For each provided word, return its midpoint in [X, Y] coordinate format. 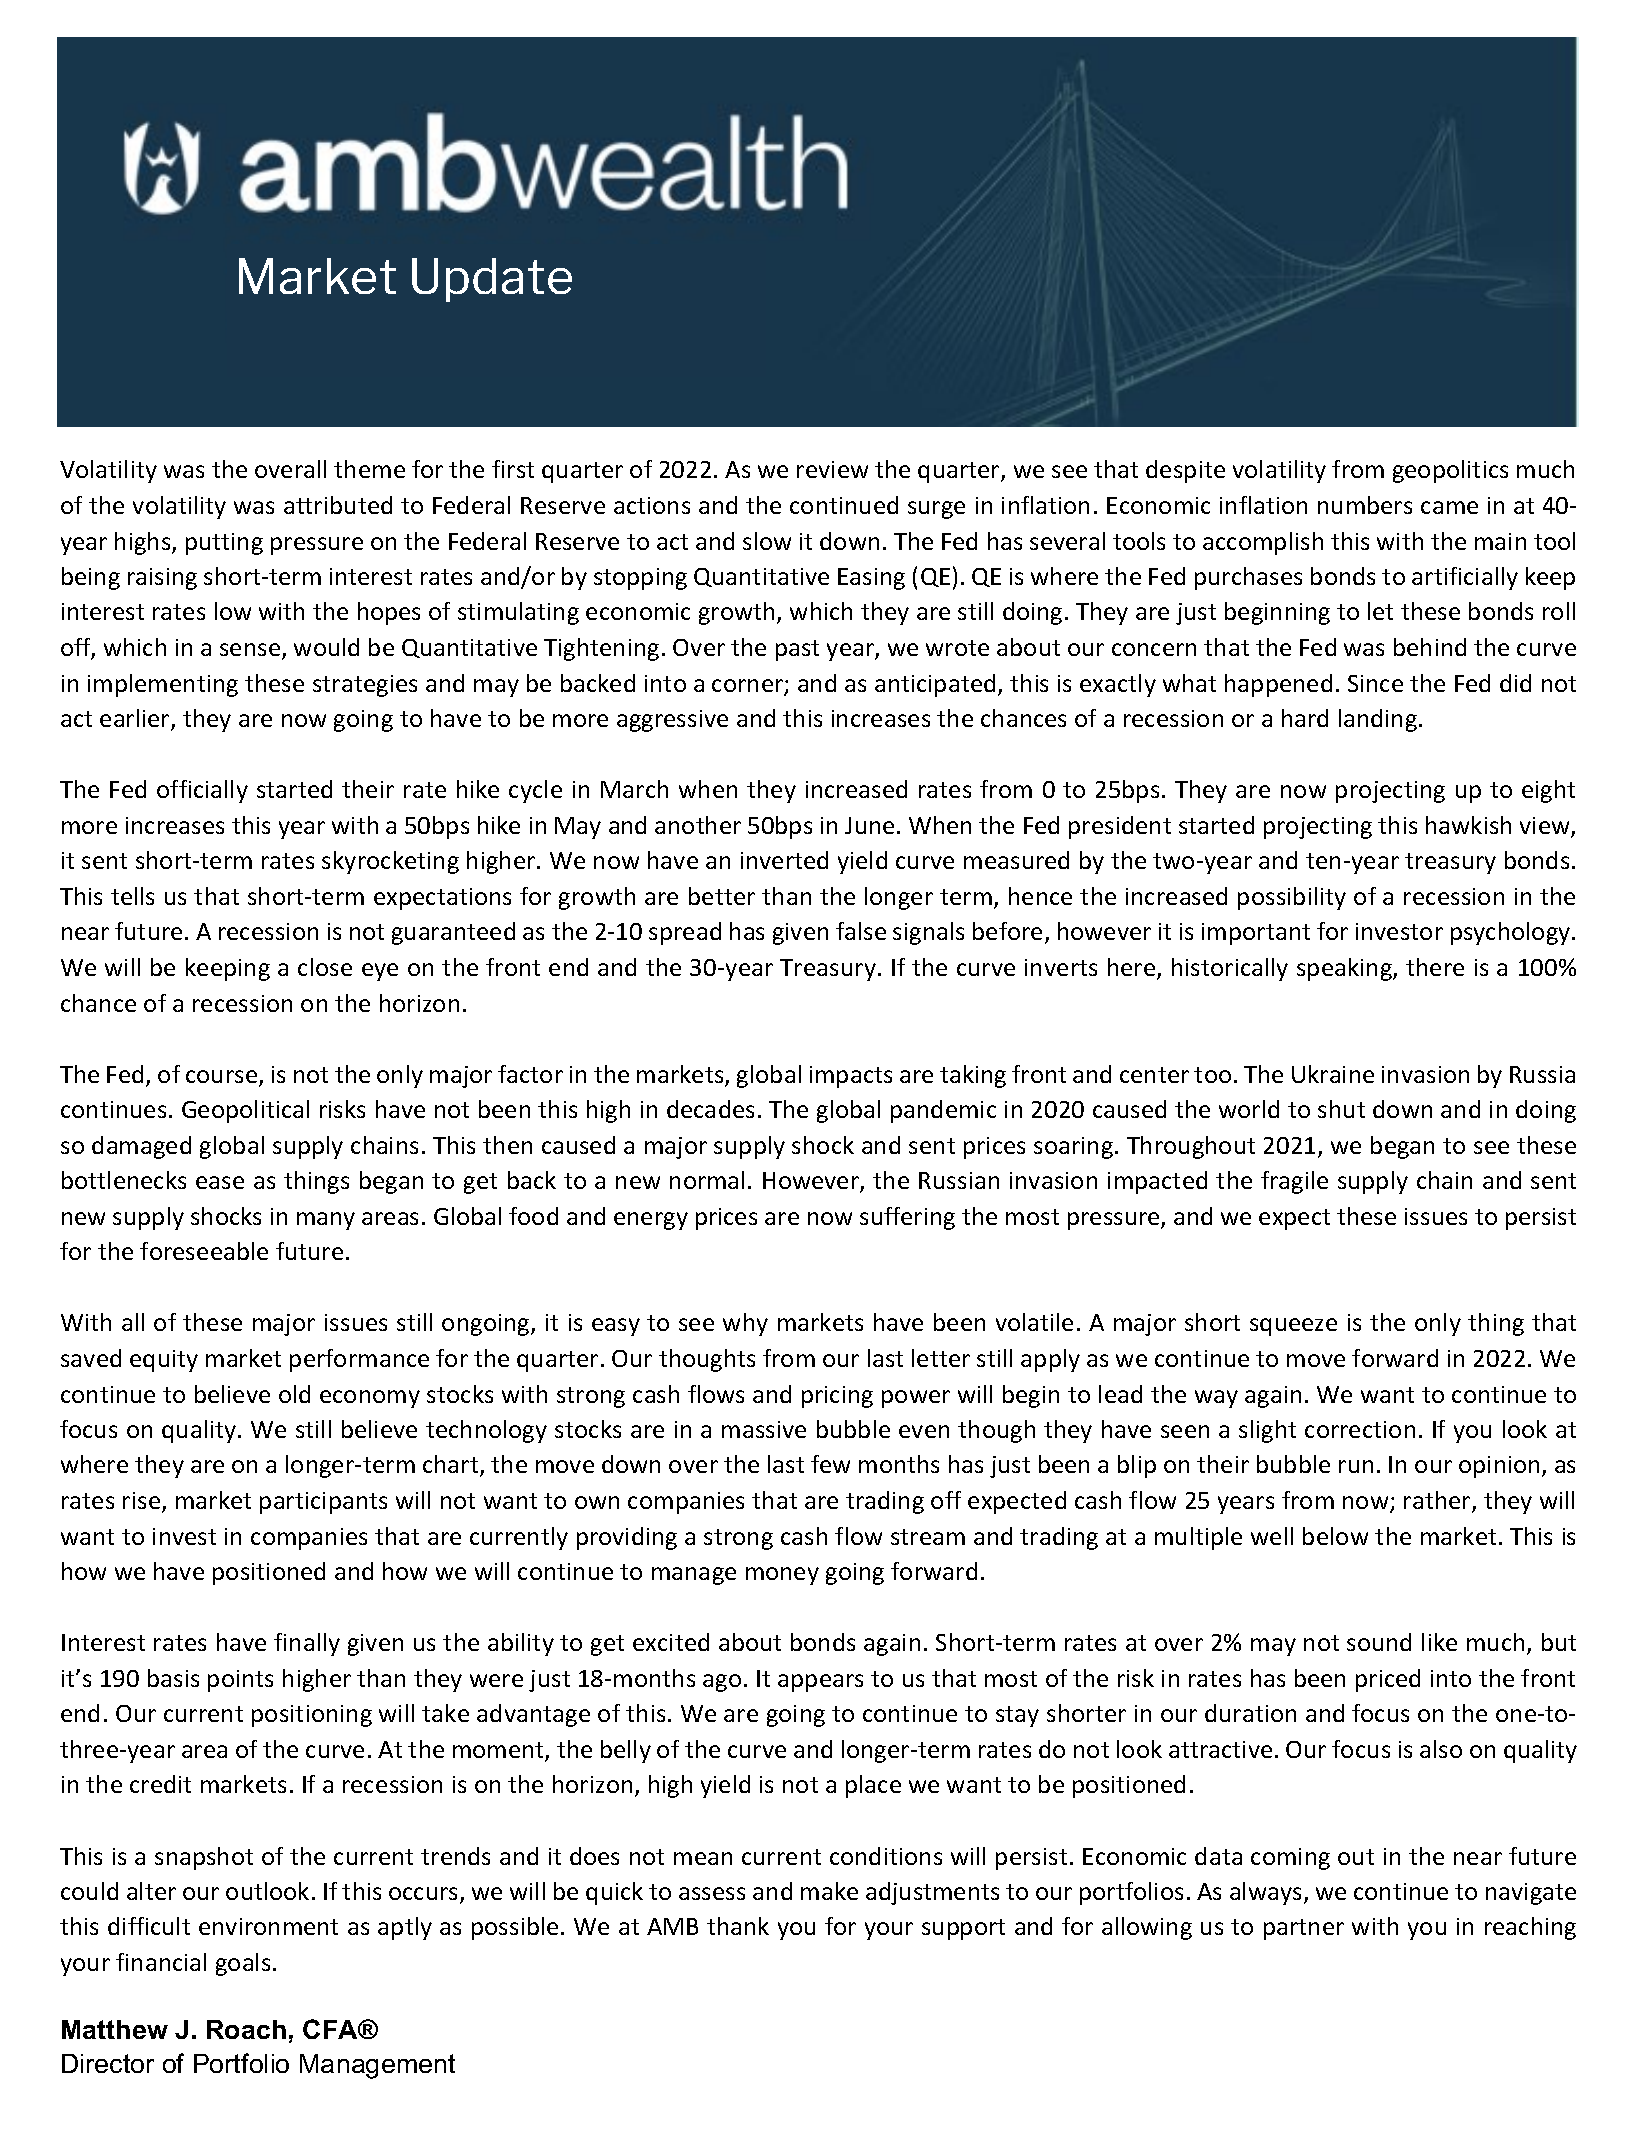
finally [307, 1644]
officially [202, 791]
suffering [907, 1218]
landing [1378, 720]
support [963, 1929]
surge [936, 510]
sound [1379, 1642]
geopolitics [1450, 471]
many [326, 1221]
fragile [1294, 1182]
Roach [246, 2029]
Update [492, 280]
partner [1304, 1929]
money [782, 1576]
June [869, 825]
